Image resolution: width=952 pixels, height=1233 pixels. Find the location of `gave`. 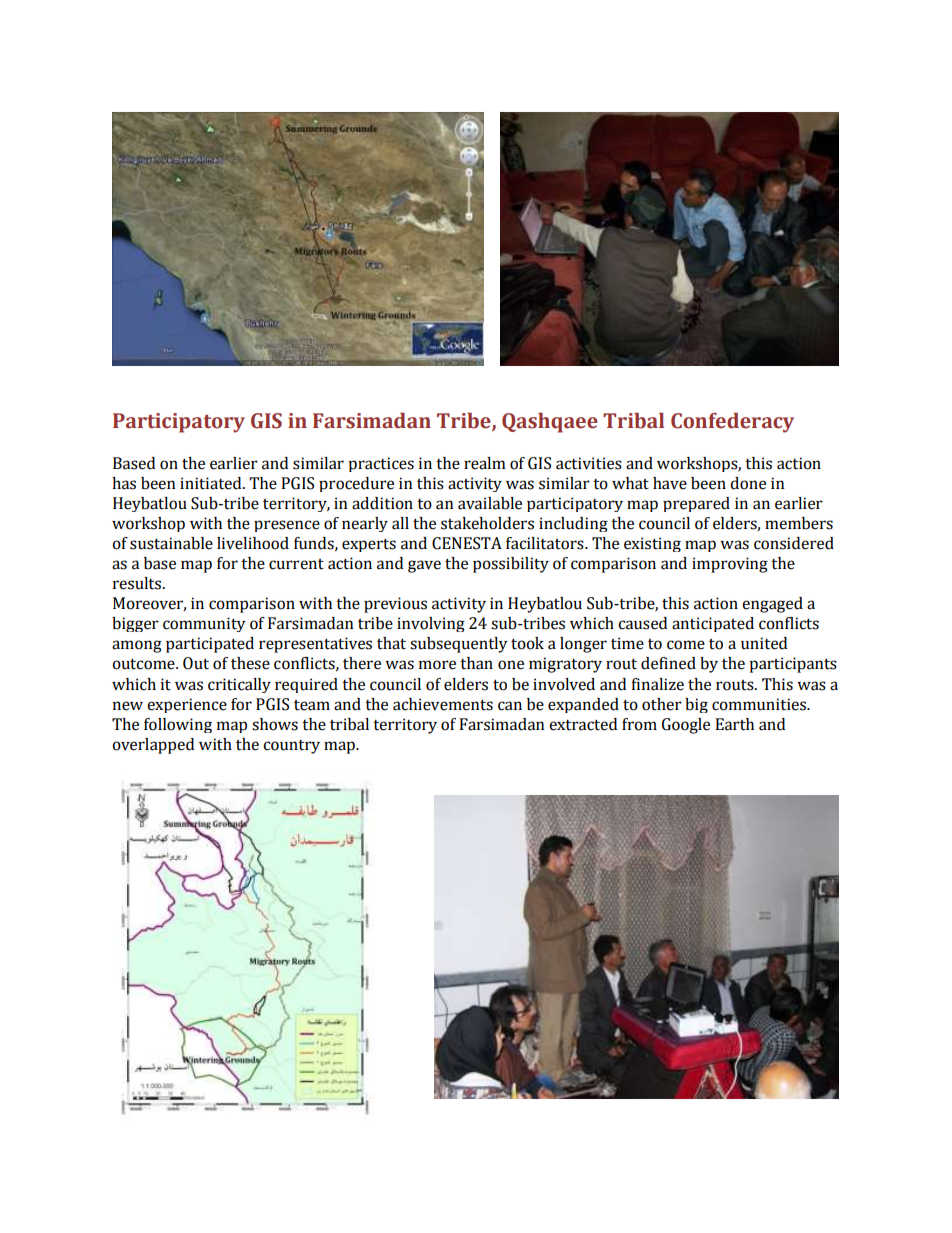

gave is located at coordinates (424, 566).
